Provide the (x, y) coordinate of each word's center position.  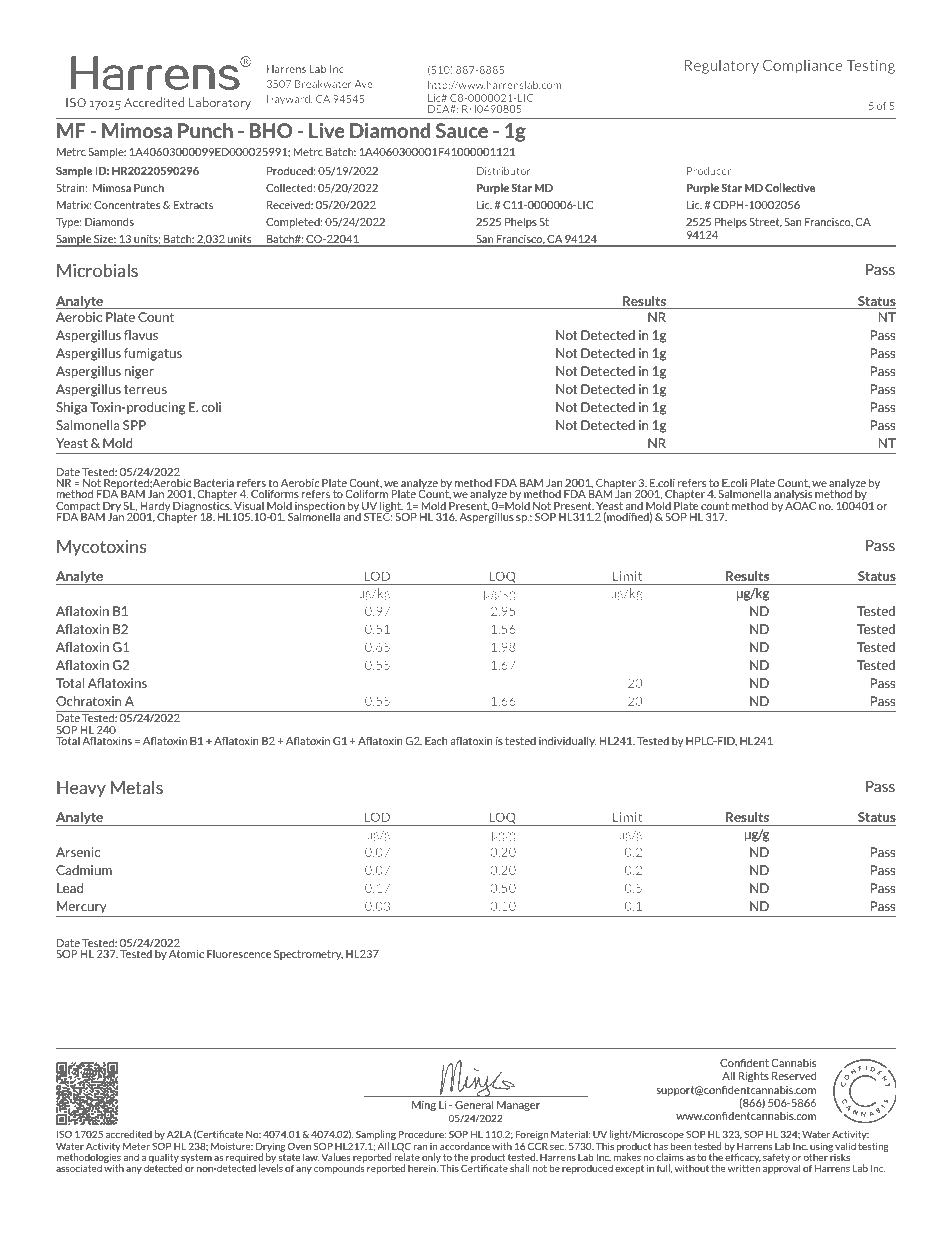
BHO (271, 130)
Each (436, 741)
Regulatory (721, 67)
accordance (465, 1146)
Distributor (504, 171)
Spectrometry (308, 955)
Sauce (462, 130)
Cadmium (84, 870)
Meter (136, 1146)
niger (139, 372)
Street (765, 223)
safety (776, 1158)
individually (567, 741)
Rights (754, 1077)
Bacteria (214, 483)
